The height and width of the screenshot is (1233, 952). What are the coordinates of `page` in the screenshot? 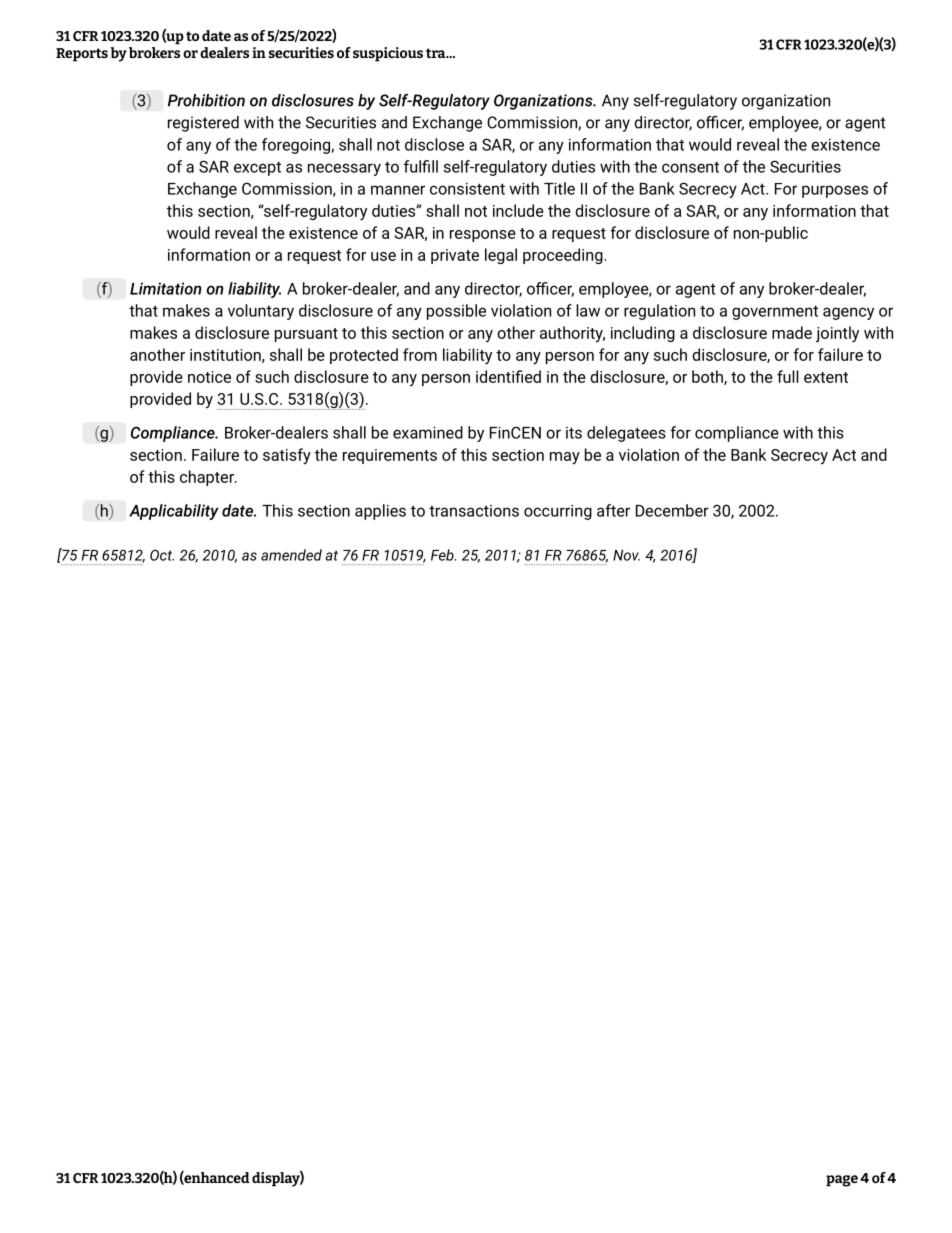 It's located at (842, 1181).
